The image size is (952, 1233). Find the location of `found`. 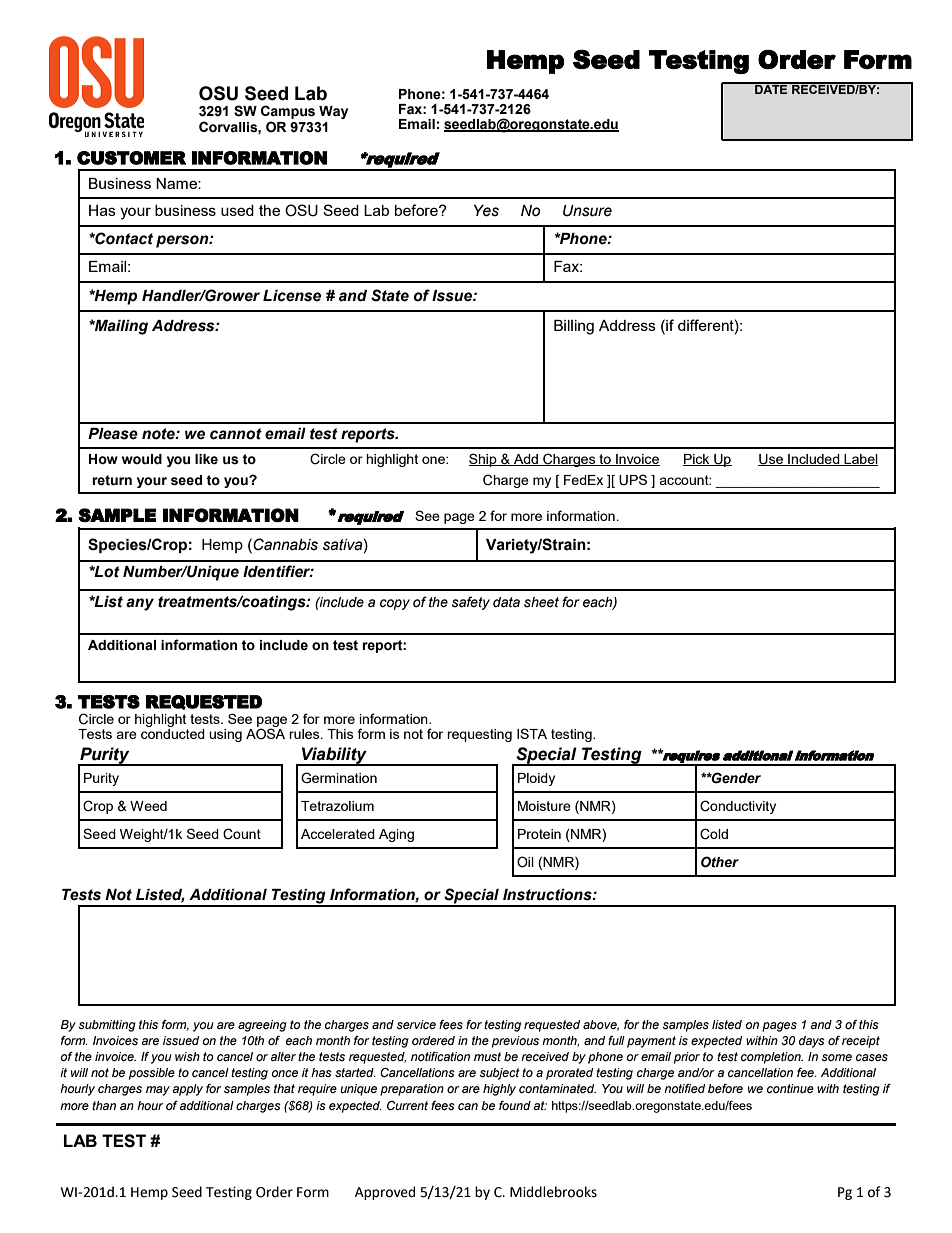

found is located at coordinates (515, 1105).
